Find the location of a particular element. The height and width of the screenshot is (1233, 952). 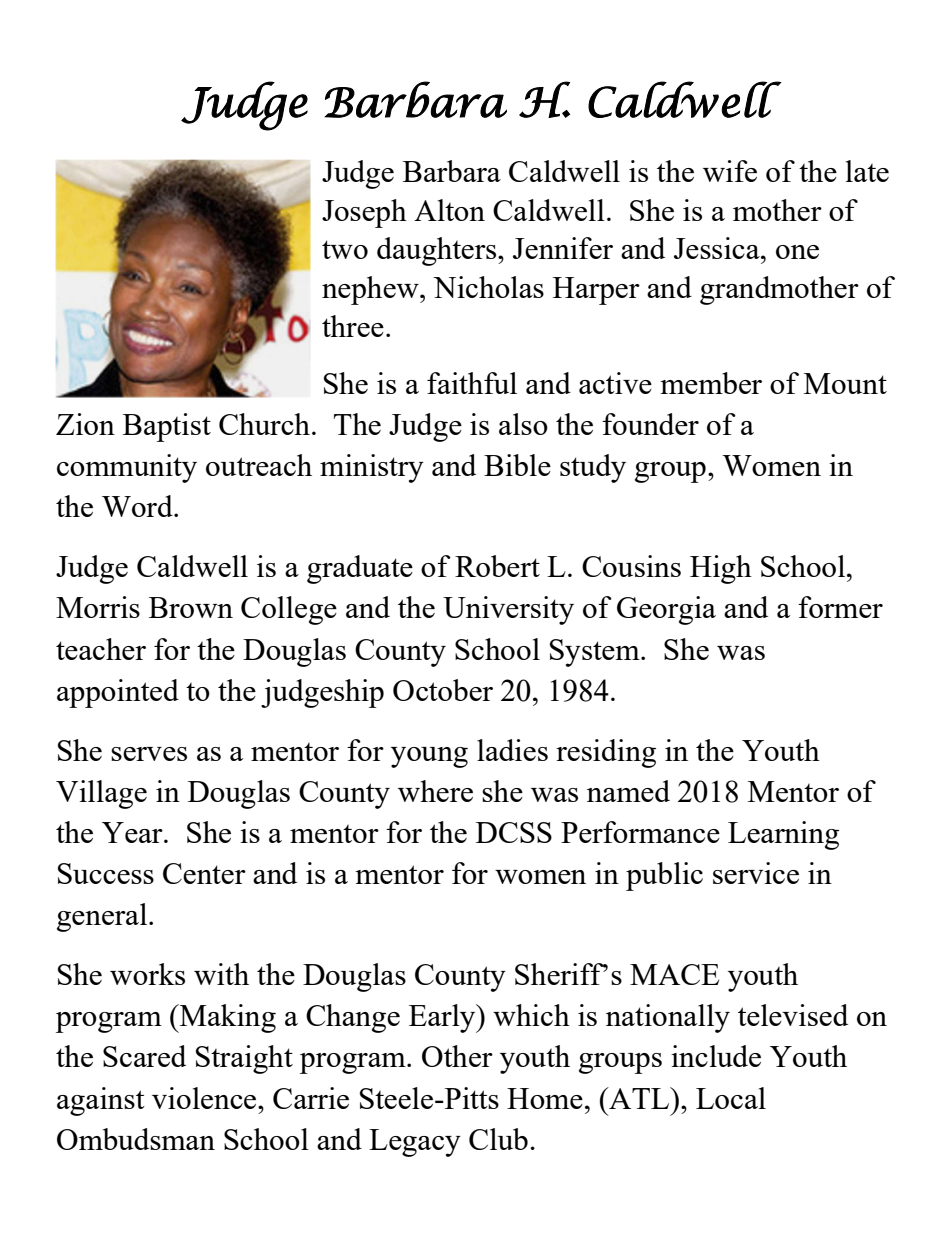

October is located at coordinates (443, 690).
